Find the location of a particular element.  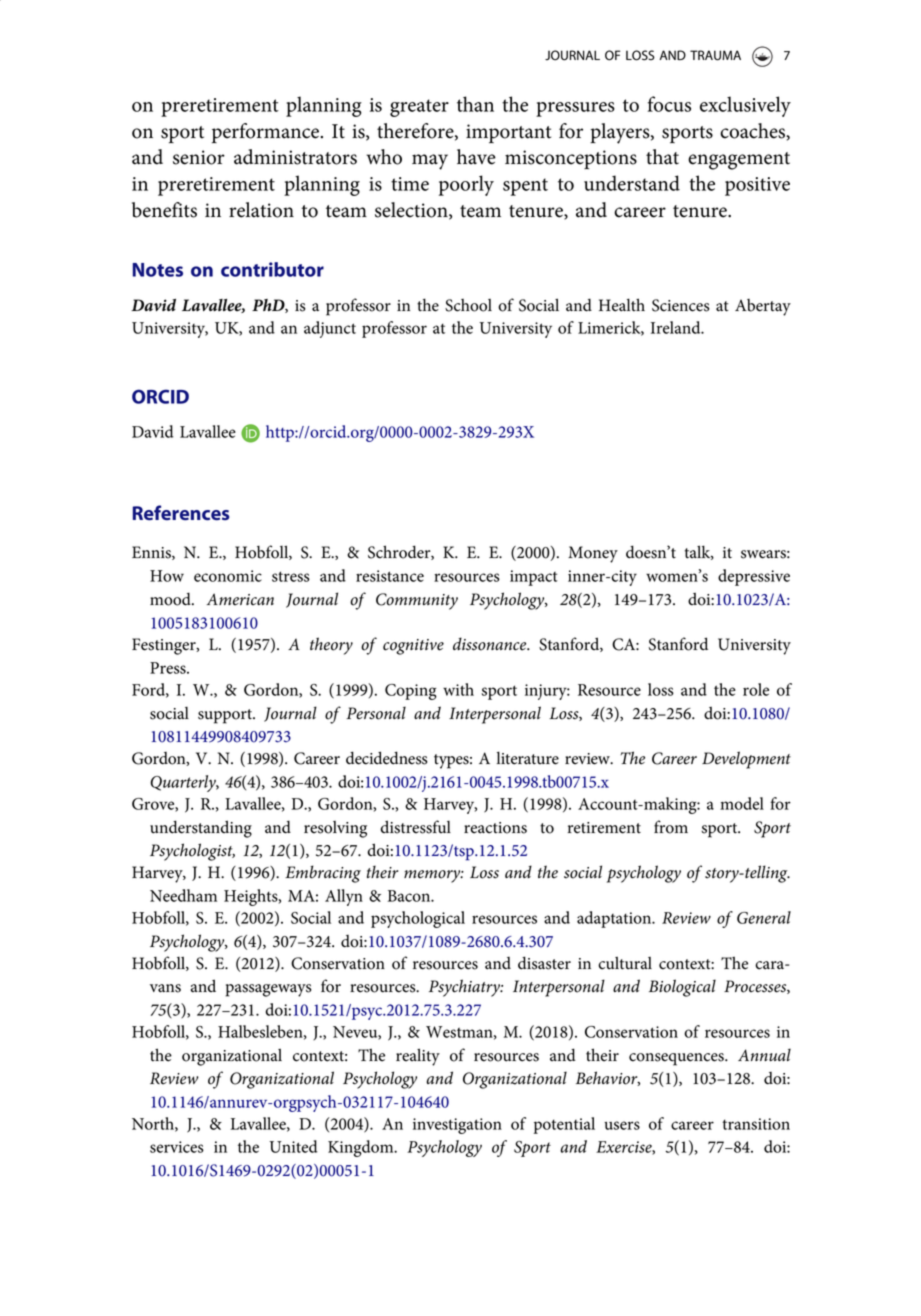

performance is located at coordinates (267, 133).
